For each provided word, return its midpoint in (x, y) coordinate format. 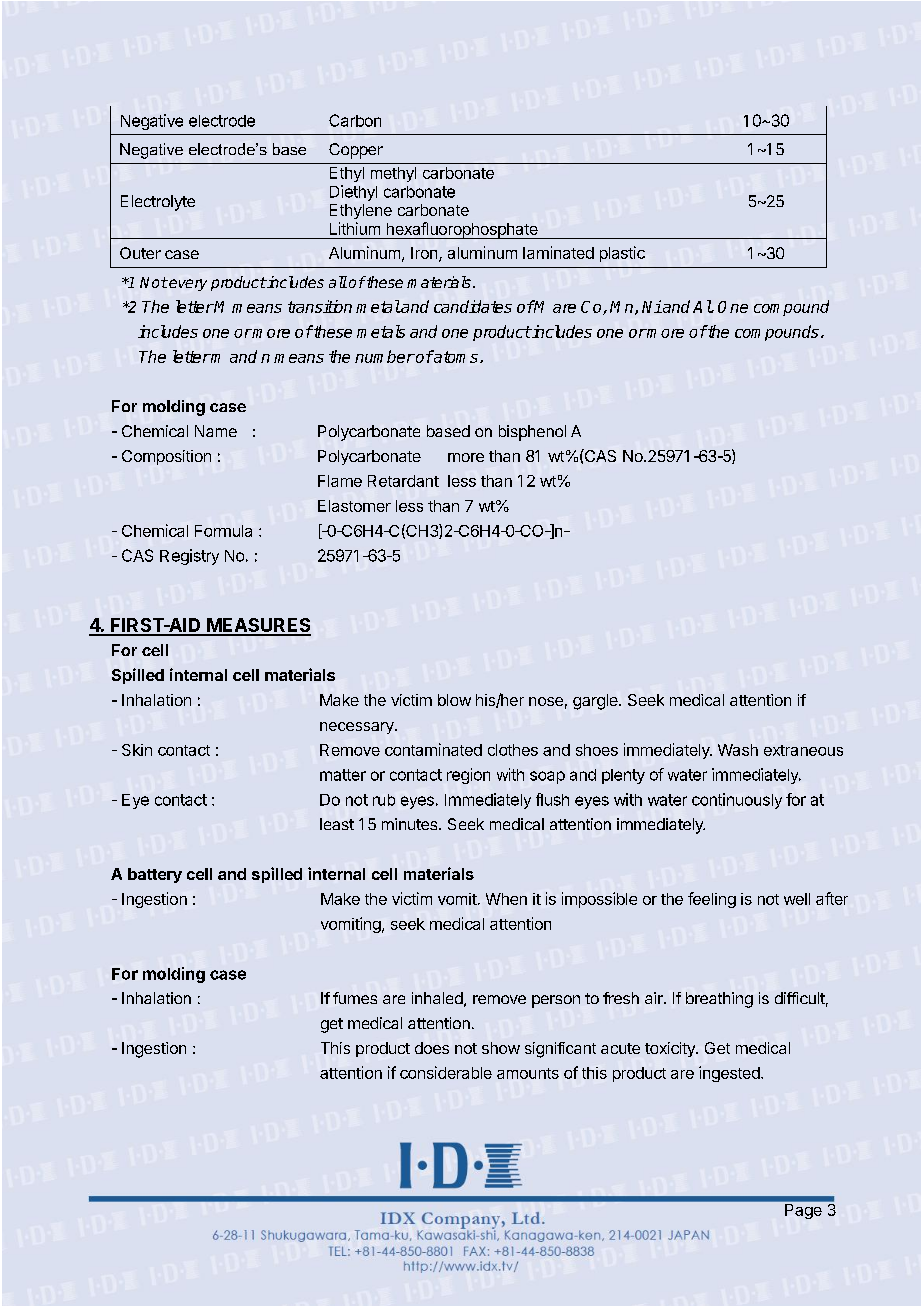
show (501, 1048)
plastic (622, 254)
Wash (738, 750)
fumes (355, 998)
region (468, 776)
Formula (223, 531)
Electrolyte (158, 203)
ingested (730, 1074)
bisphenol (532, 433)
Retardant (403, 481)
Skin (137, 750)
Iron (425, 254)
